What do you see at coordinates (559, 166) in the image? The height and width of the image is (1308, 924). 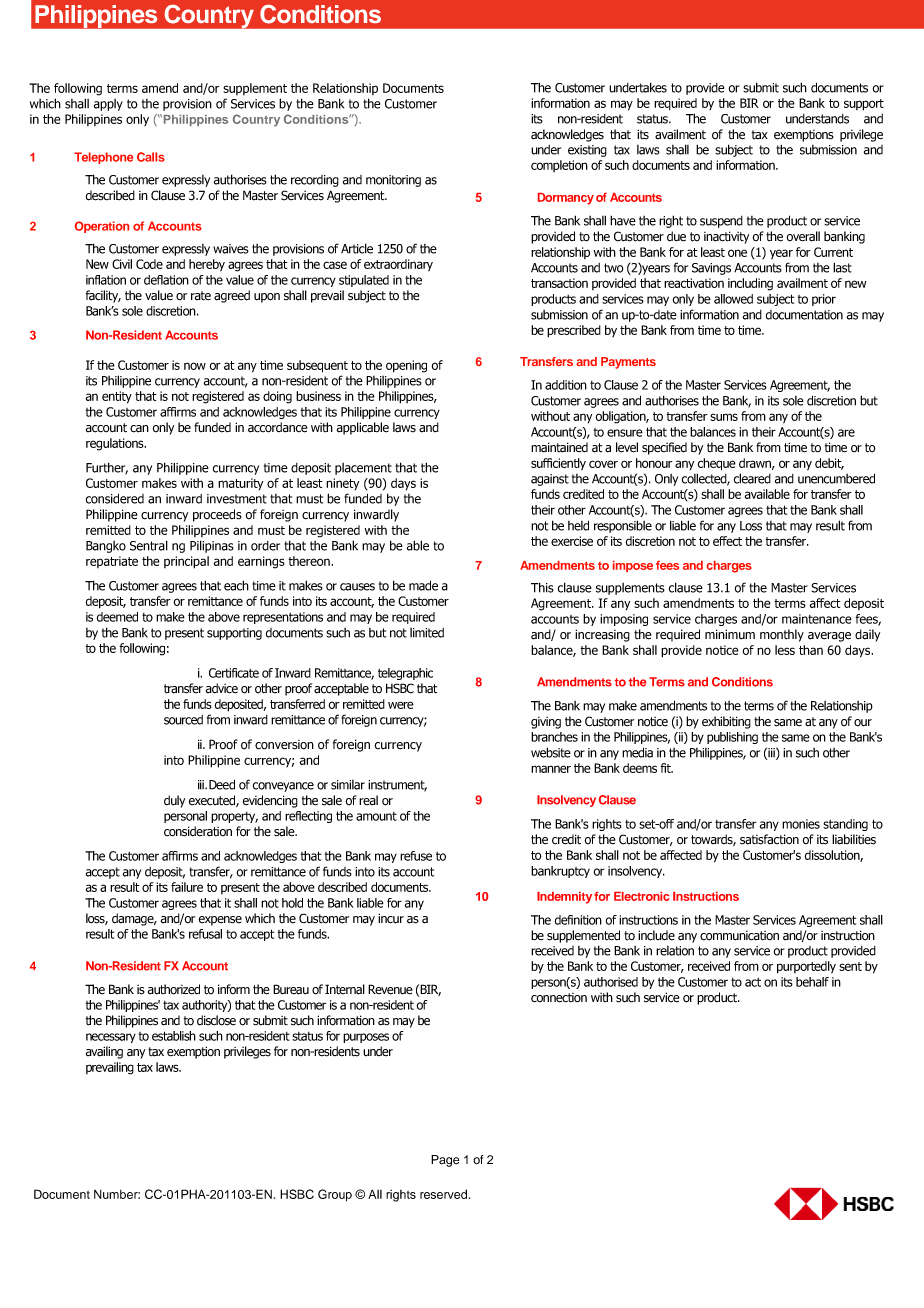 I see `completion` at bounding box center [559, 166].
